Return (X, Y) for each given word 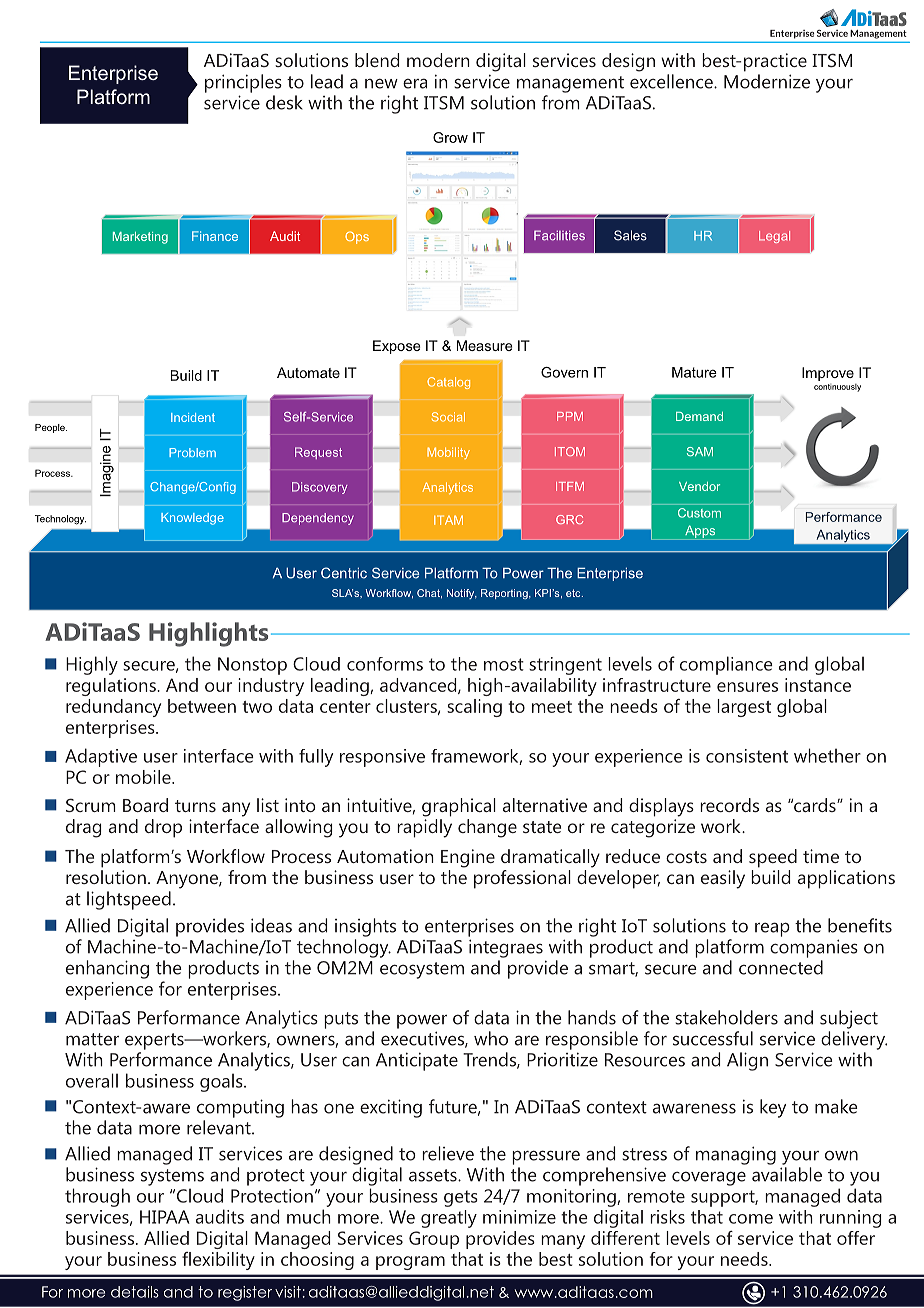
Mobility (448, 453)
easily (723, 879)
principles (243, 83)
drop (163, 828)
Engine (468, 858)
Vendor (699, 486)
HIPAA (165, 1217)
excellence (672, 81)
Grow (450, 137)
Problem (192, 452)
